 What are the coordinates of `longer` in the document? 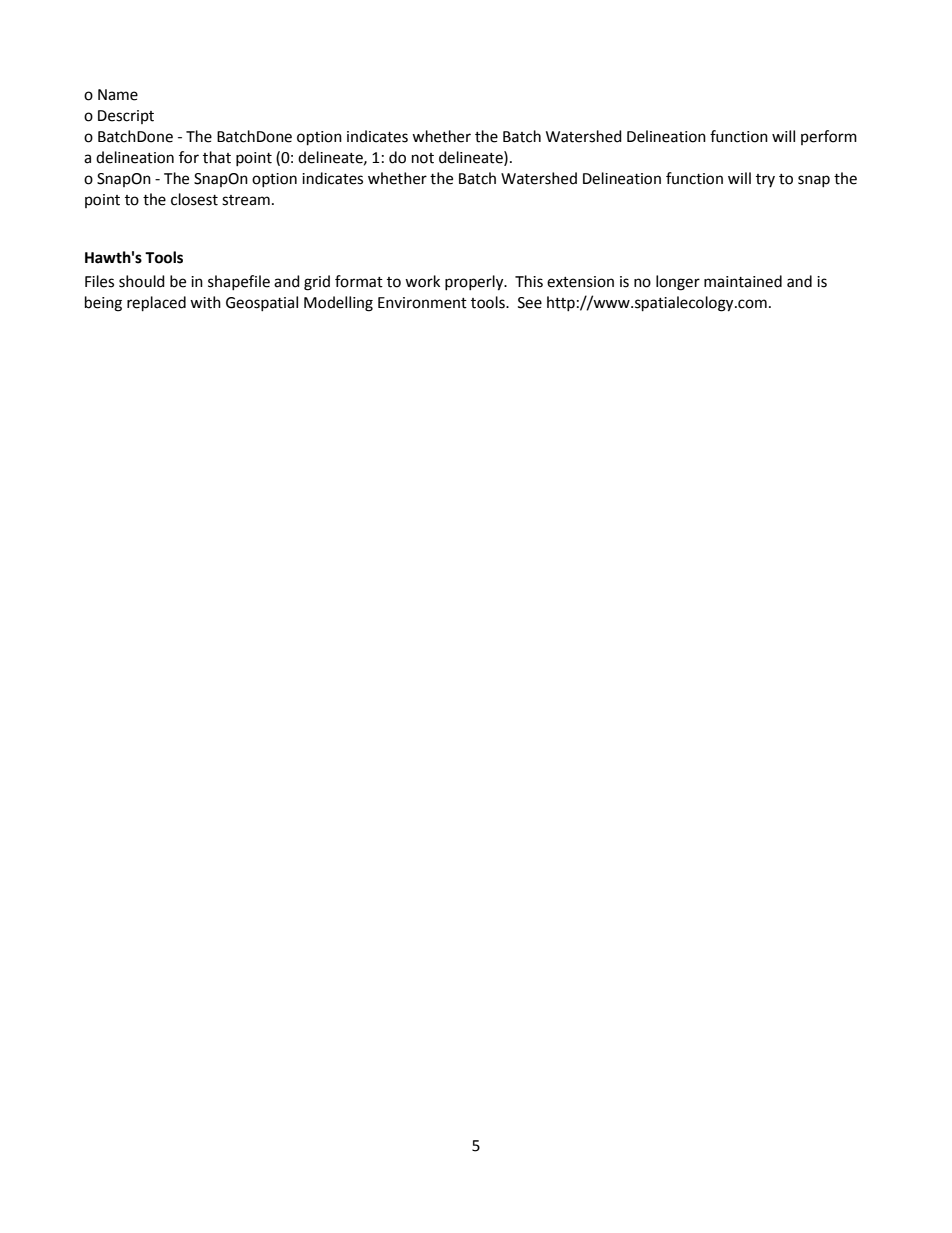 It's located at (678, 283).
